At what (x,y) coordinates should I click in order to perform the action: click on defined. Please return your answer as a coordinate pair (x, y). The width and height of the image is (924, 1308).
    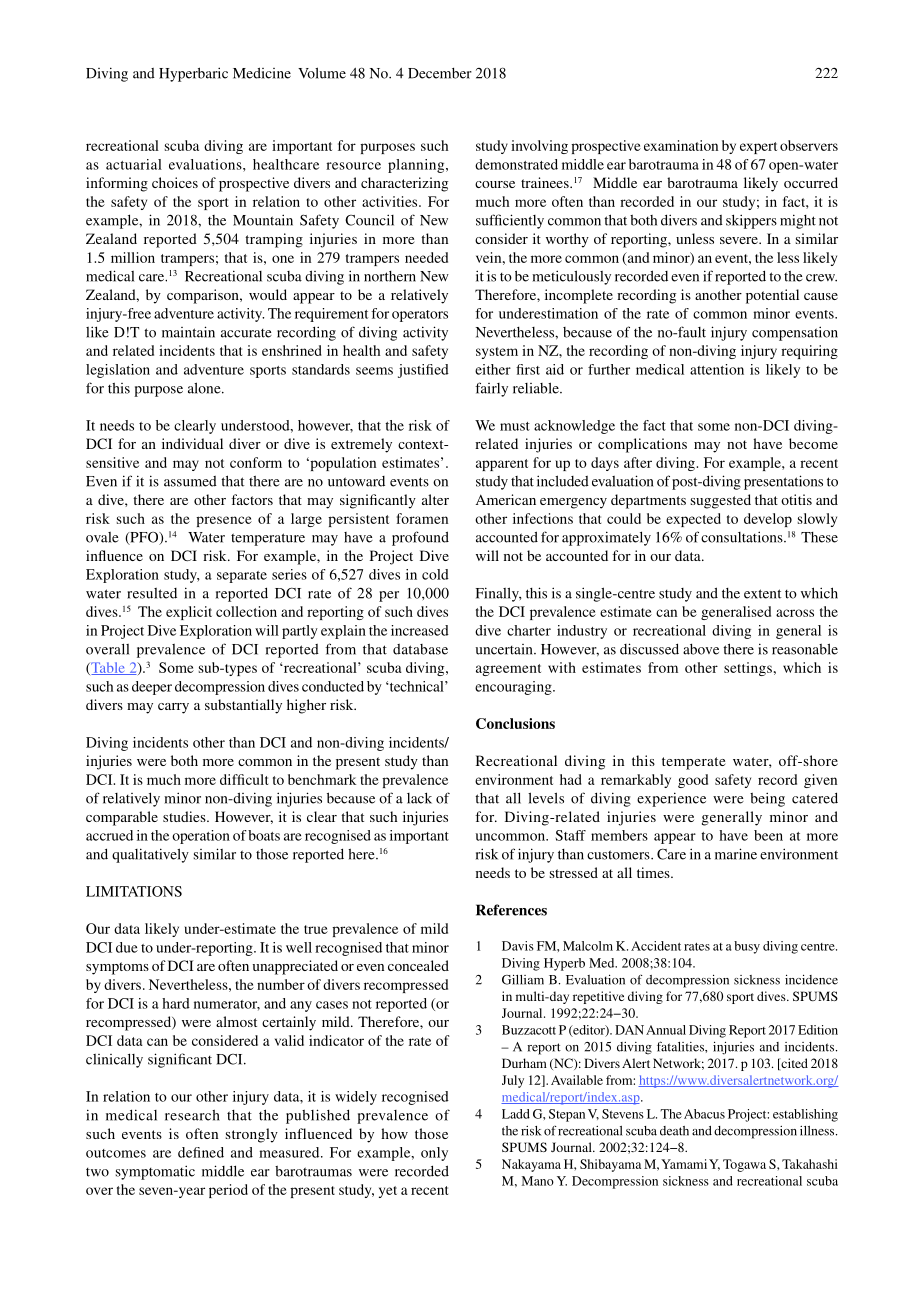
    Looking at the image, I should click on (201, 1152).
